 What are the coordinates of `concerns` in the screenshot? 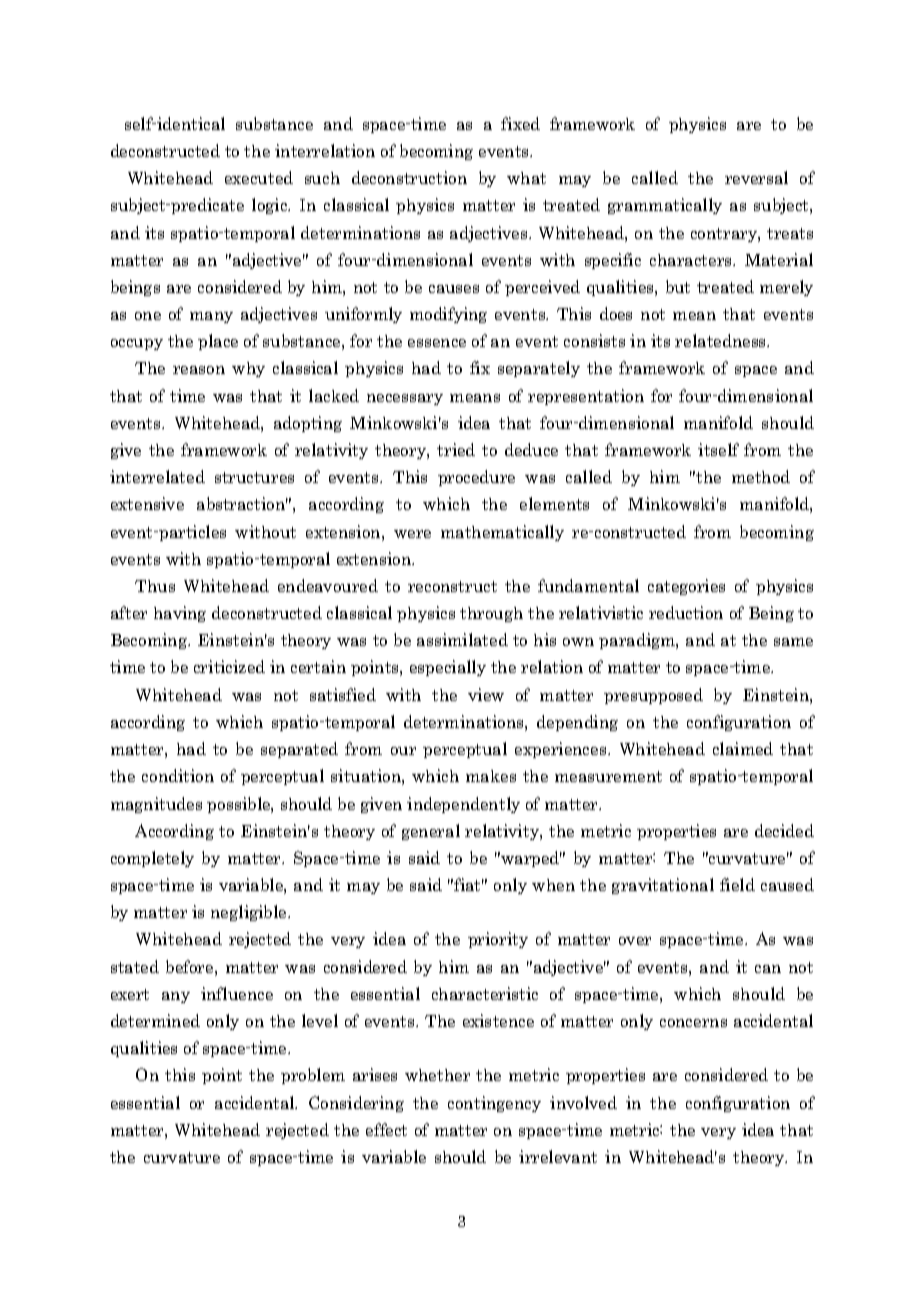 It's located at (693, 1023).
